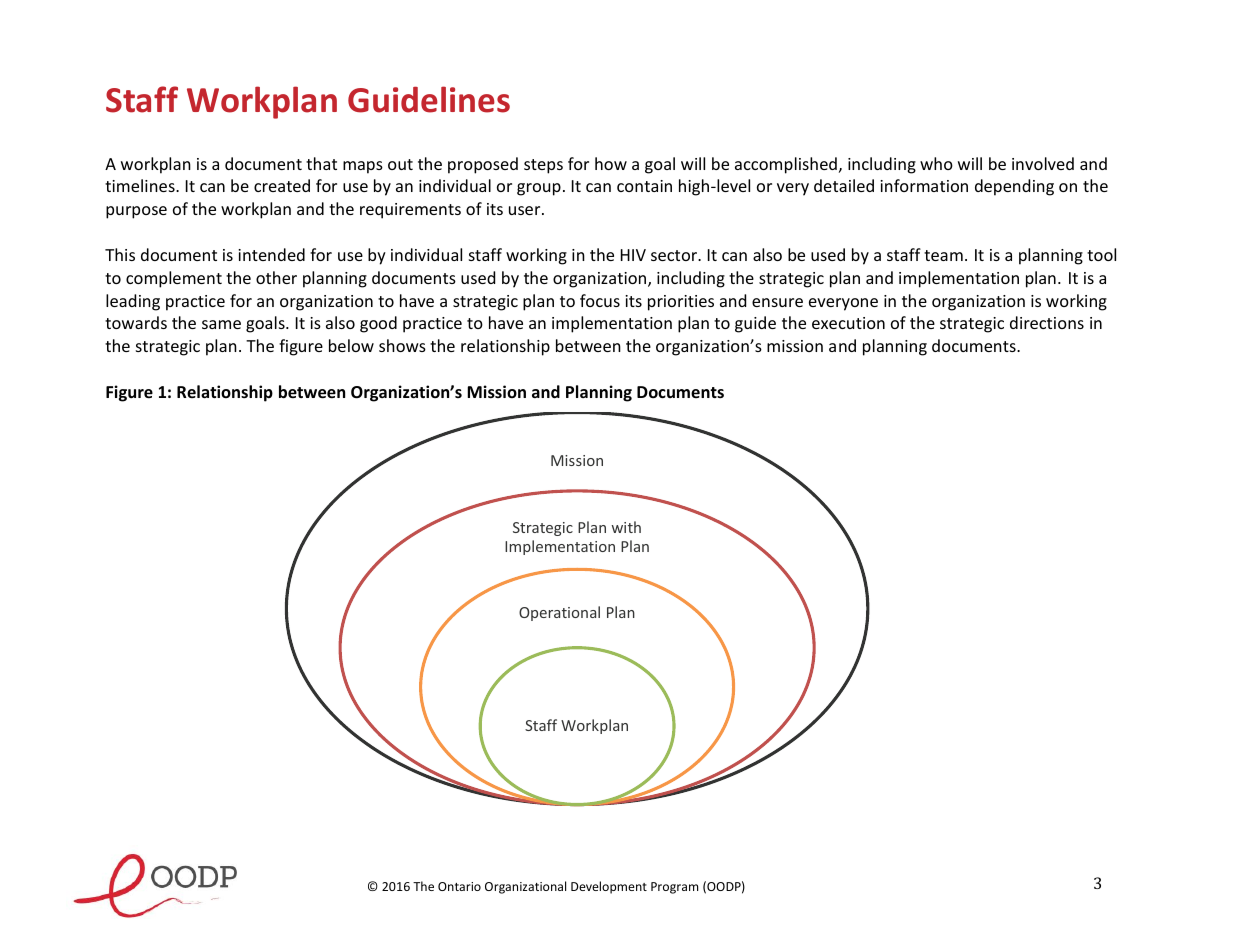 Image resolution: width=1233 pixels, height=952 pixels. What do you see at coordinates (459, 886) in the page?
I see `Ontario` at bounding box center [459, 886].
